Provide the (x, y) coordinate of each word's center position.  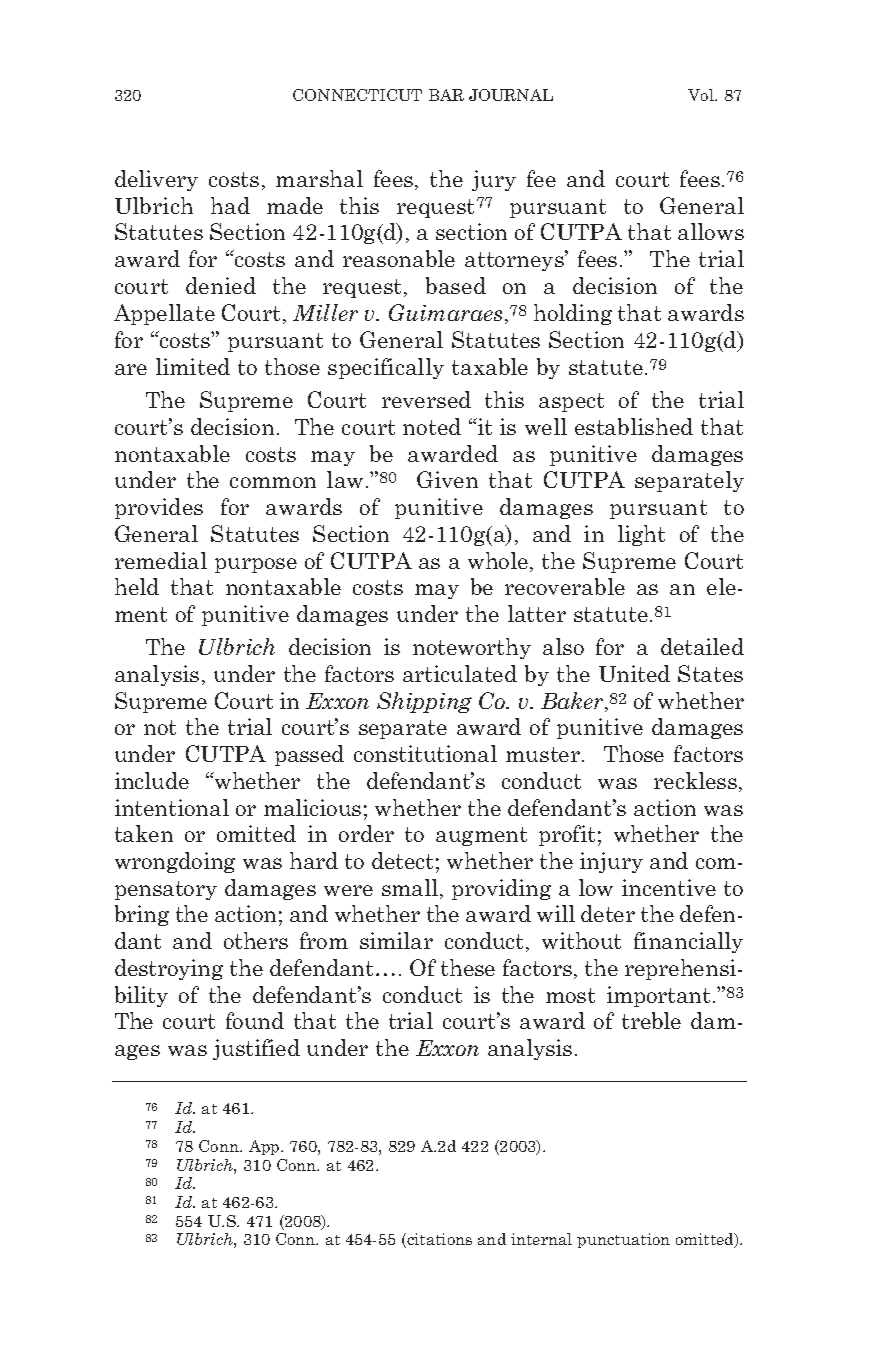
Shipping (424, 702)
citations (438, 1240)
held (137, 586)
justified (256, 1049)
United (634, 673)
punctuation (623, 1240)
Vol (702, 95)
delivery (156, 180)
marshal (319, 178)
